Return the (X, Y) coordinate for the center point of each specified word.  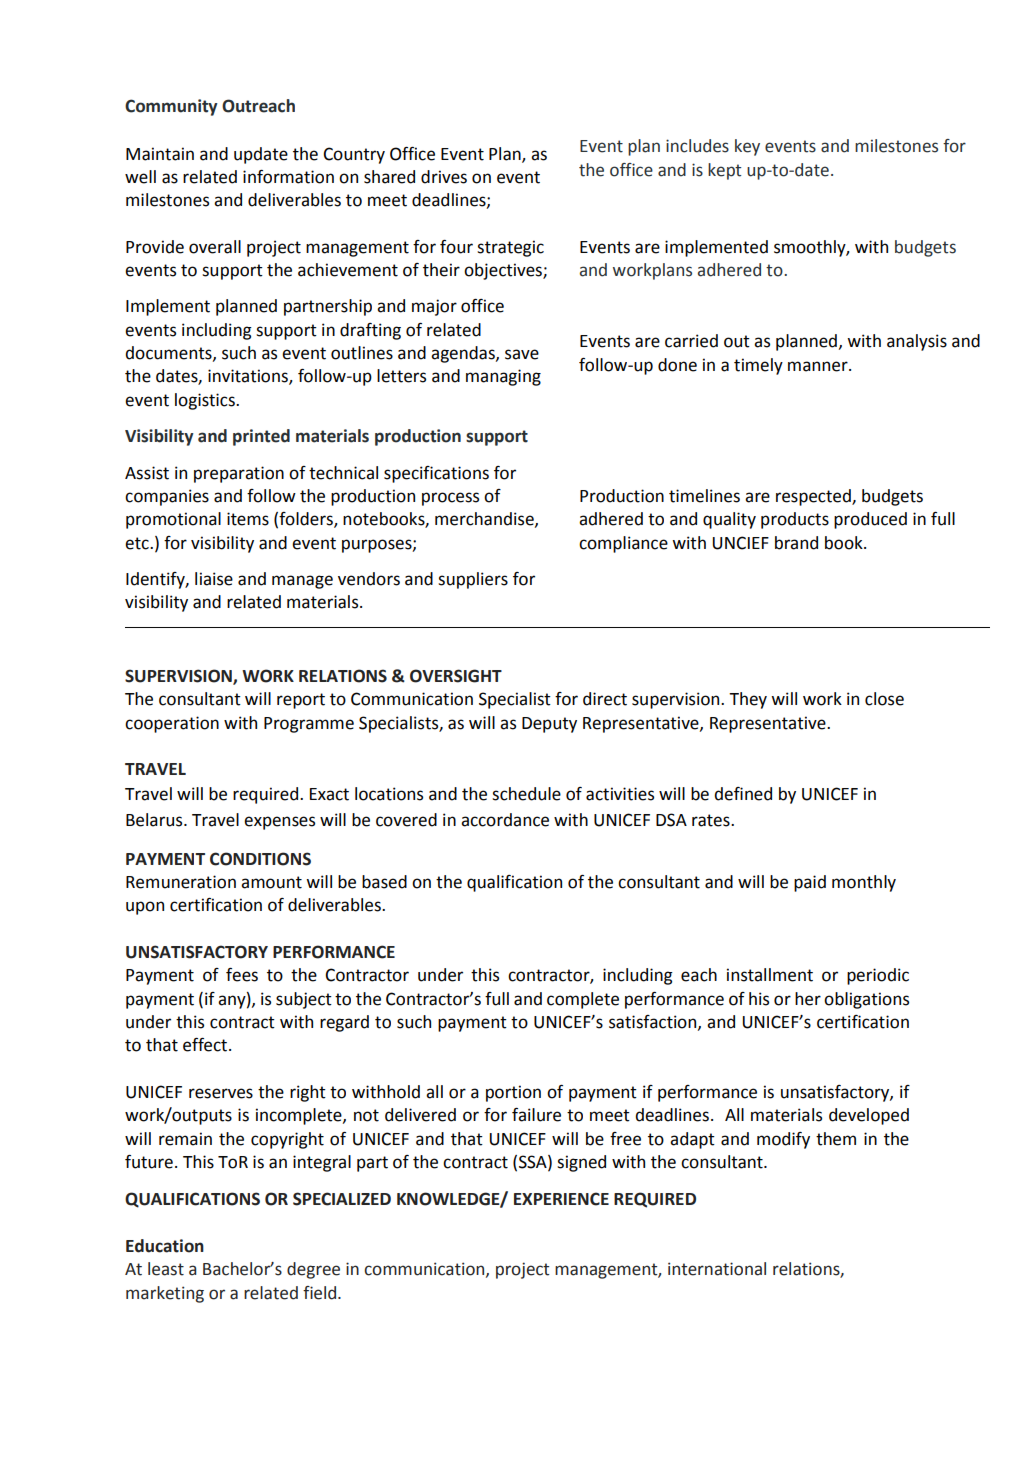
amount (271, 882)
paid (810, 883)
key (747, 147)
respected (814, 497)
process (450, 499)
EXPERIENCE (561, 1199)
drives (444, 177)
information (288, 177)
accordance (505, 820)
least (166, 1269)
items (248, 519)
